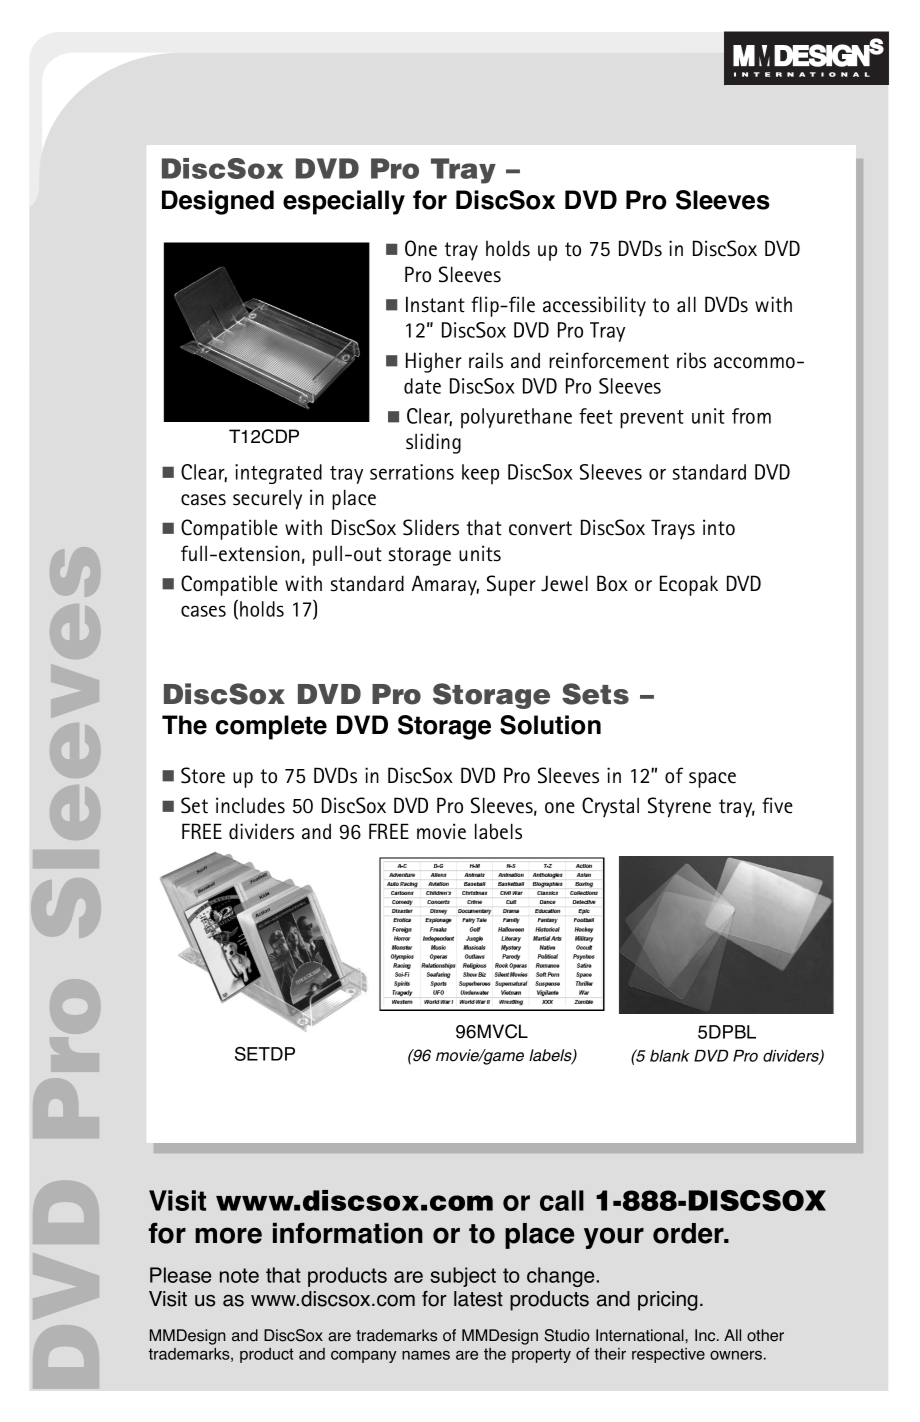 This document has height=1422, width=920. I want to click on Super, so click(511, 585).
